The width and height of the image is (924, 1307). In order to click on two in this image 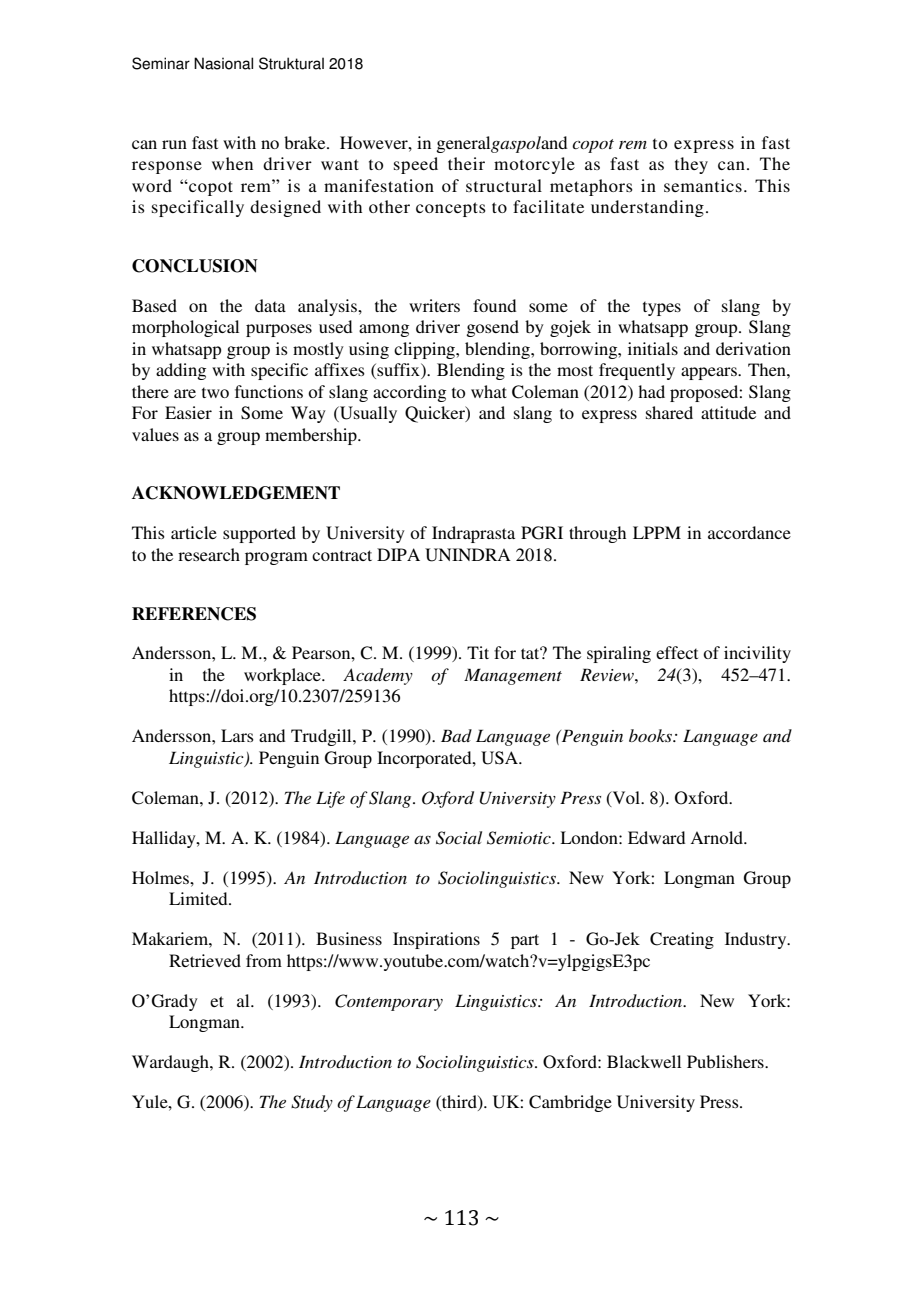, I will do `click(215, 392)`.
